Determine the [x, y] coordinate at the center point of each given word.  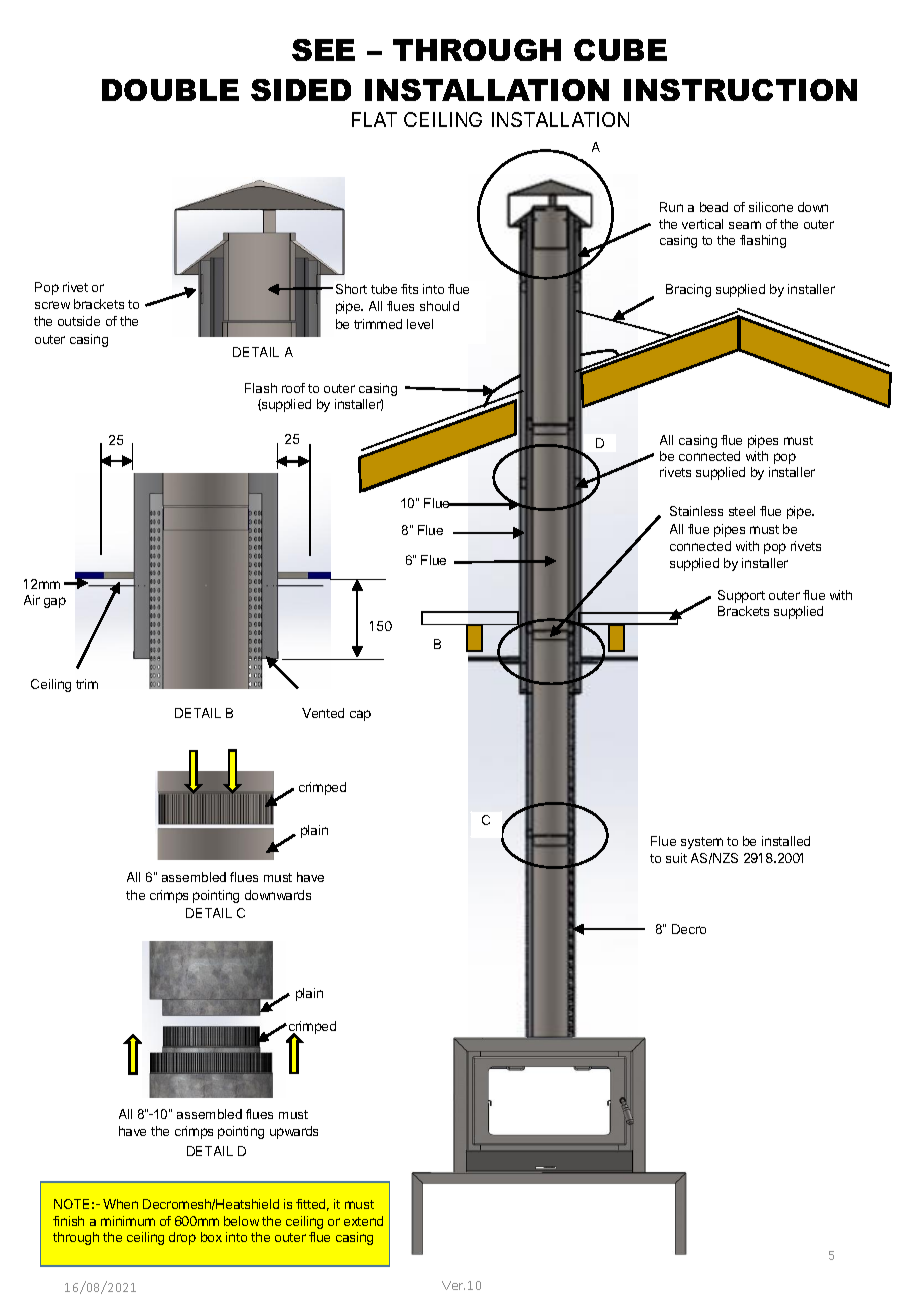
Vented [323, 713]
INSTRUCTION [740, 90]
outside [79, 321]
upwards [294, 1132]
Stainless [696, 511]
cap [360, 715]
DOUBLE [170, 90]
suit [676, 858]
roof [293, 388]
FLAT [374, 119]
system [702, 843]
